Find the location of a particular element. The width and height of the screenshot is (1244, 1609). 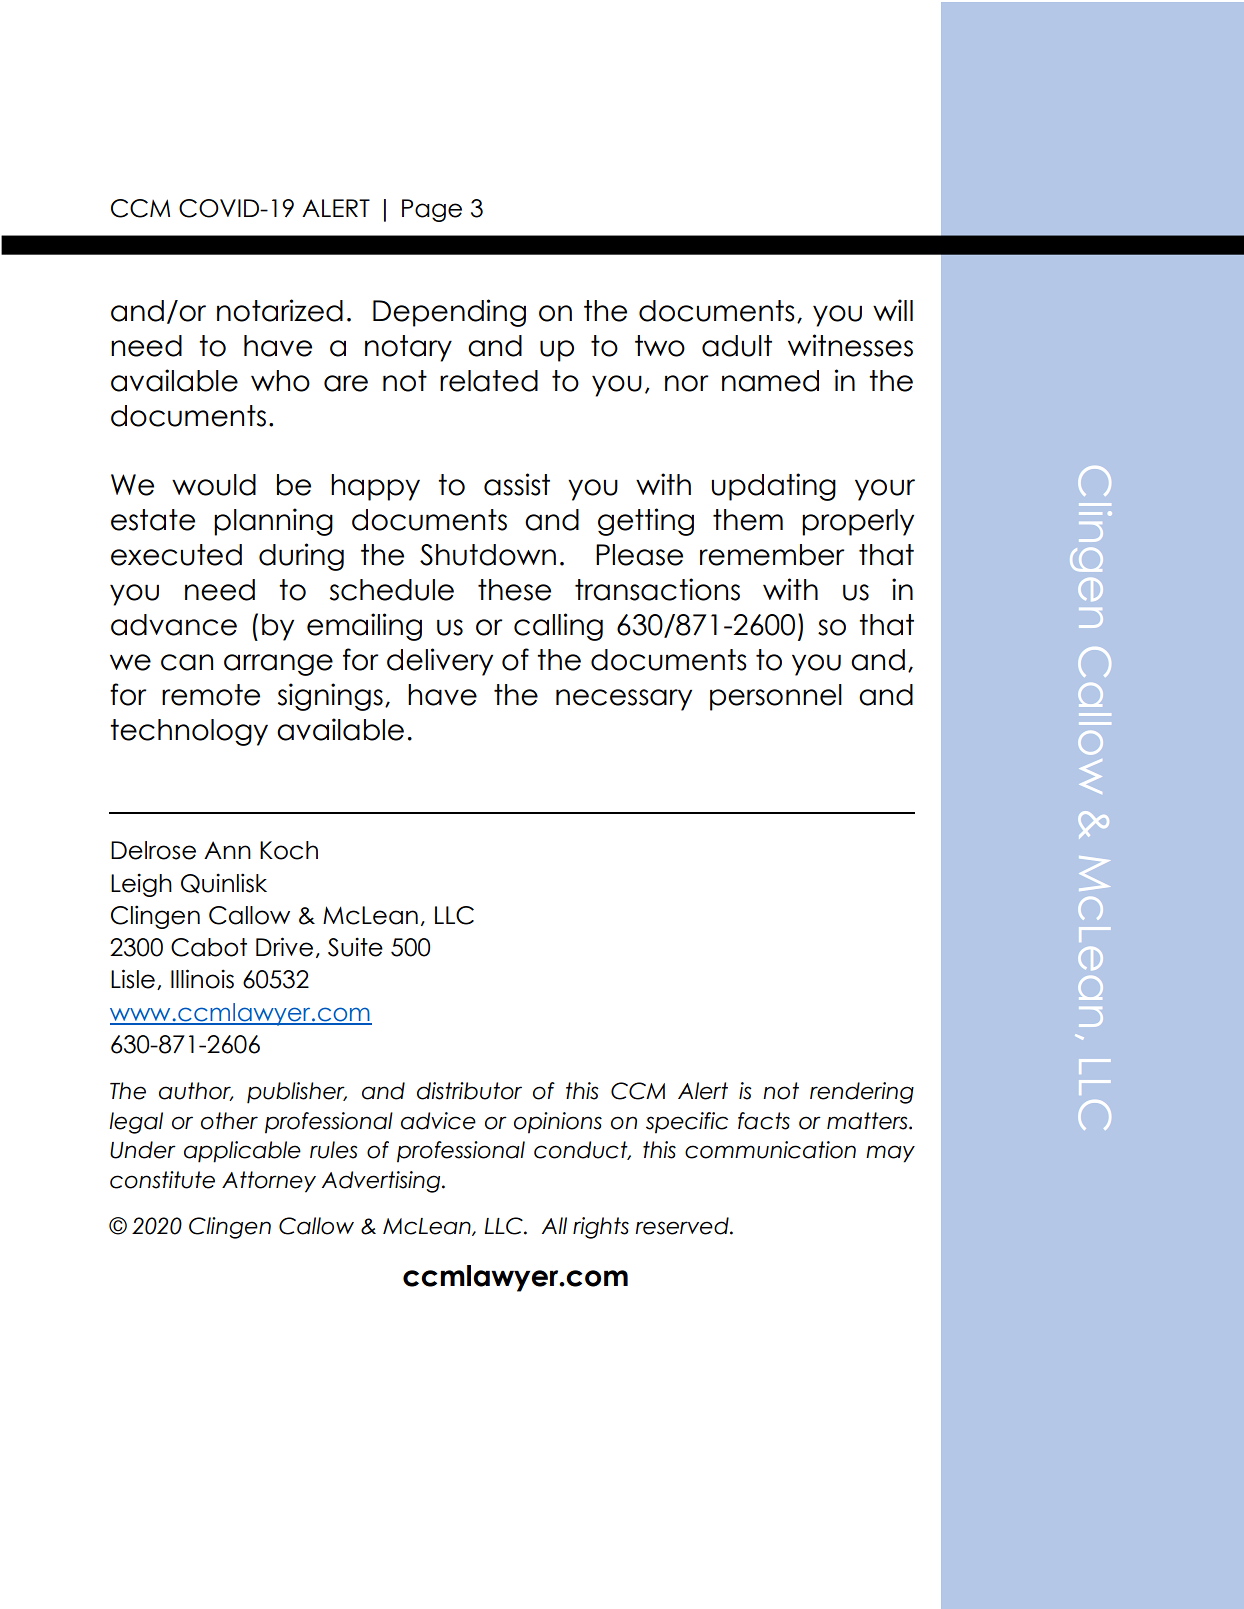

will is located at coordinates (893, 310).
